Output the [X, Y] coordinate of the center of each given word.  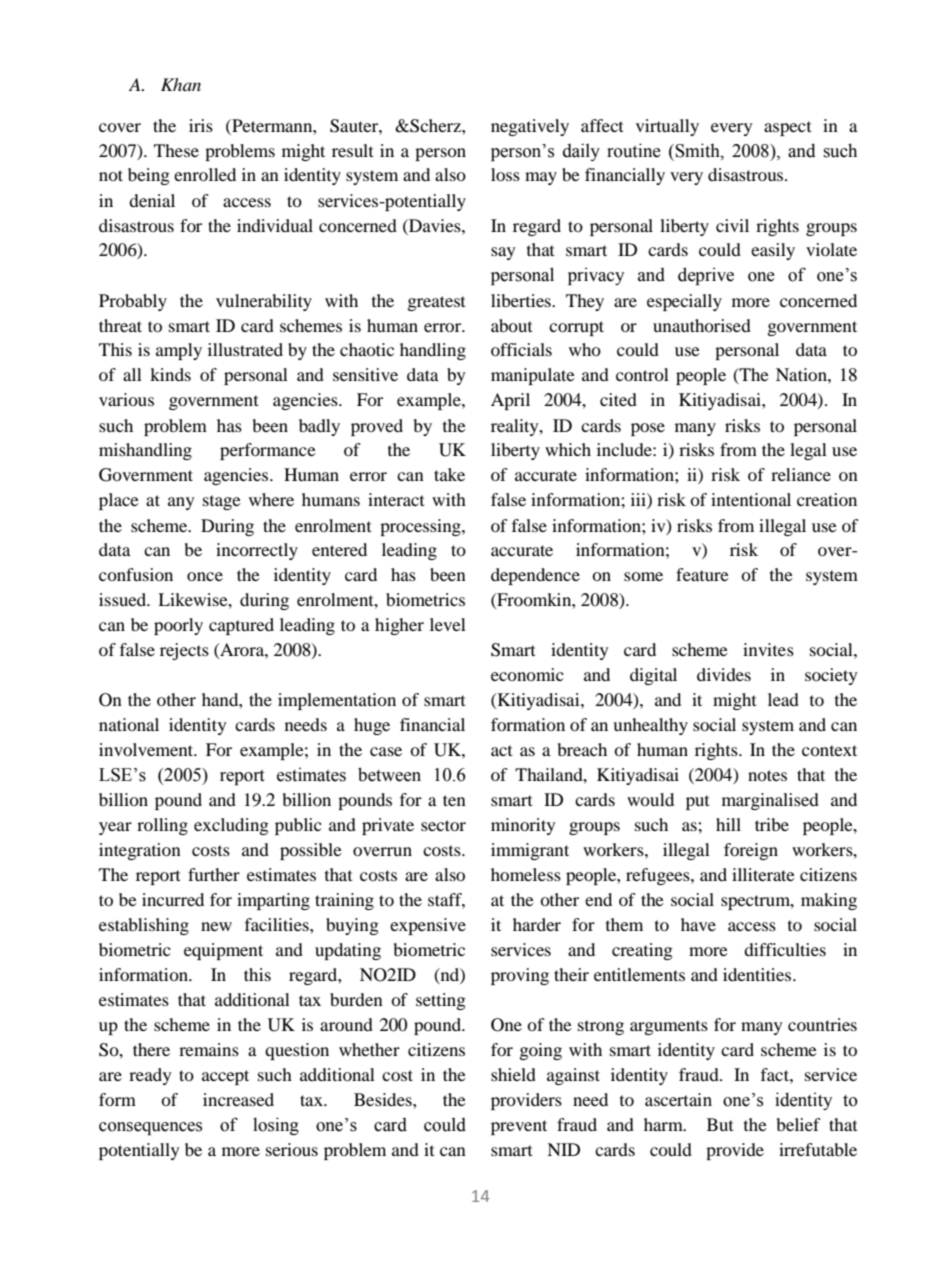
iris [201, 125]
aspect [787, 128]
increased [238, 1099]
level [448, 624]
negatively [530, 127]
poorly [178, 626]
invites [768, 649]
